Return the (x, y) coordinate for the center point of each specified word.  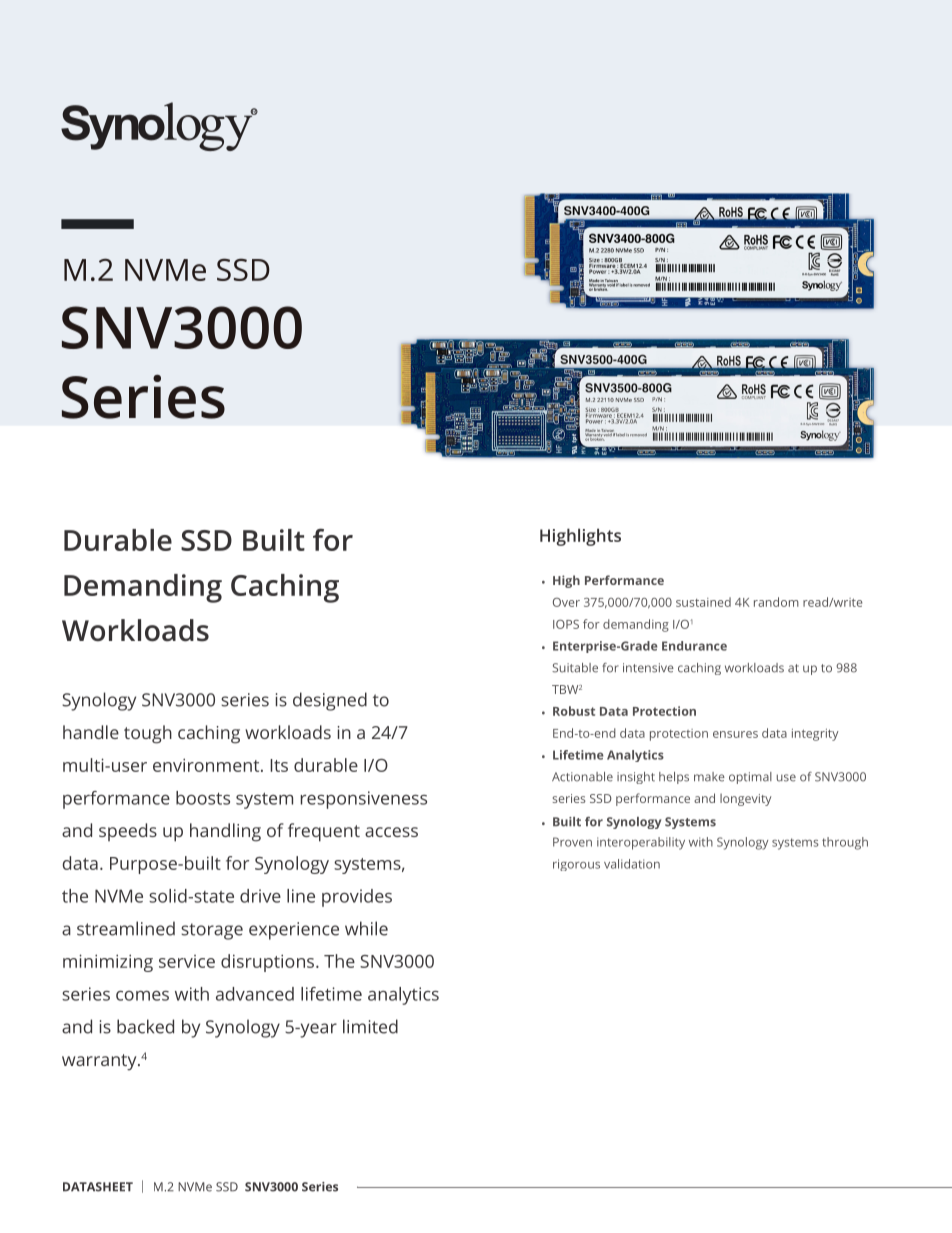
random (776, 602)
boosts (203, 798)
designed (330, 701)
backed (145, 1026)
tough (148, 734)
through (845, 843)
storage (212, 931)
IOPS (566, 624)
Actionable (582, 777)
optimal (750, 778)
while (366, 928)
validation (632, 864)
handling (225, 832)
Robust (574, 711)
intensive (648, 668)
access (391, 832)
